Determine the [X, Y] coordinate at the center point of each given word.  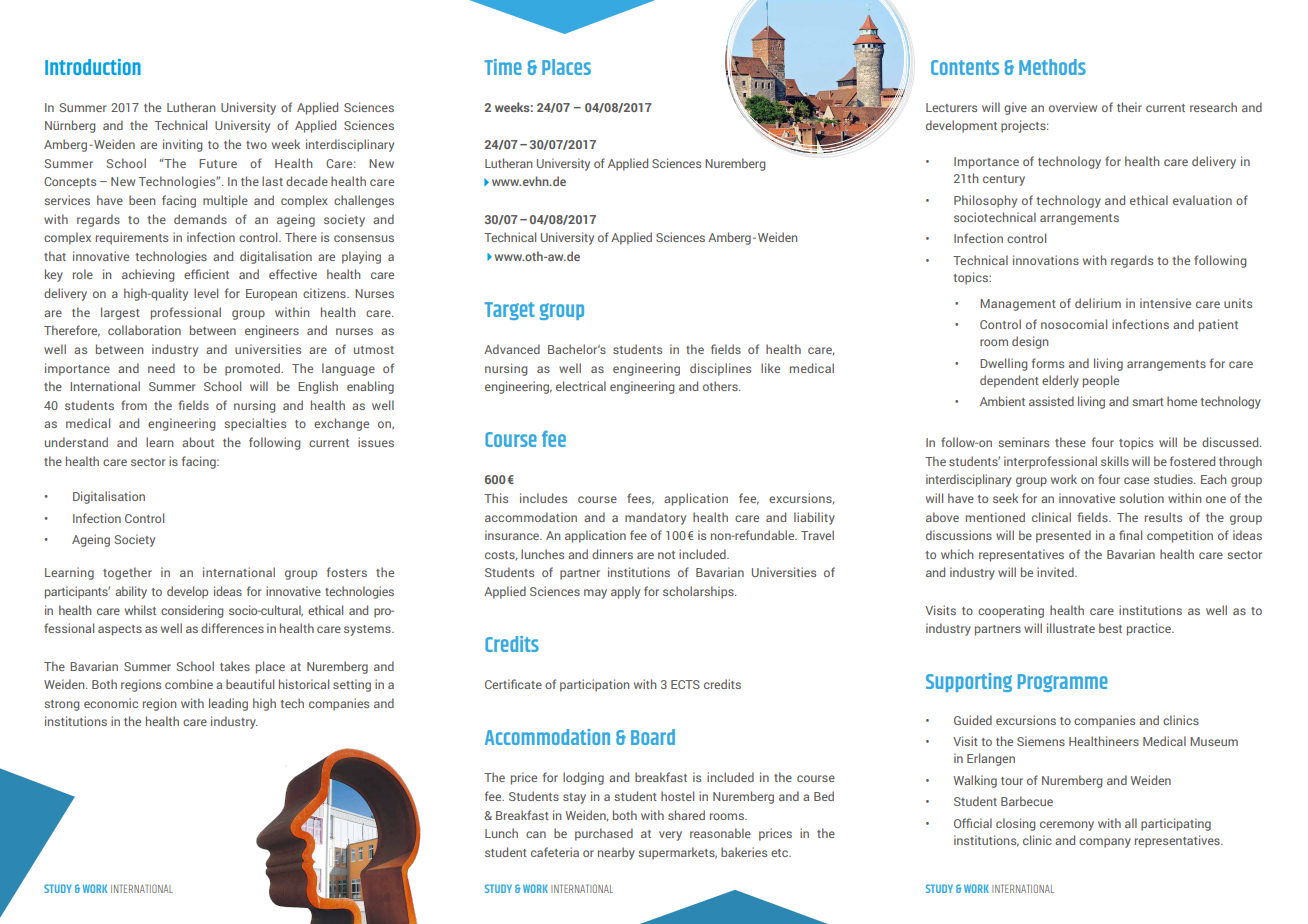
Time [503, 67]
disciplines [720, 369]
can [536, 834]
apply [625, 592]
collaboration [144, 330]
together [127, 573]
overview [1073, 107]
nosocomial [1074, 324]
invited [1056, 572]
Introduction [93, 67]
